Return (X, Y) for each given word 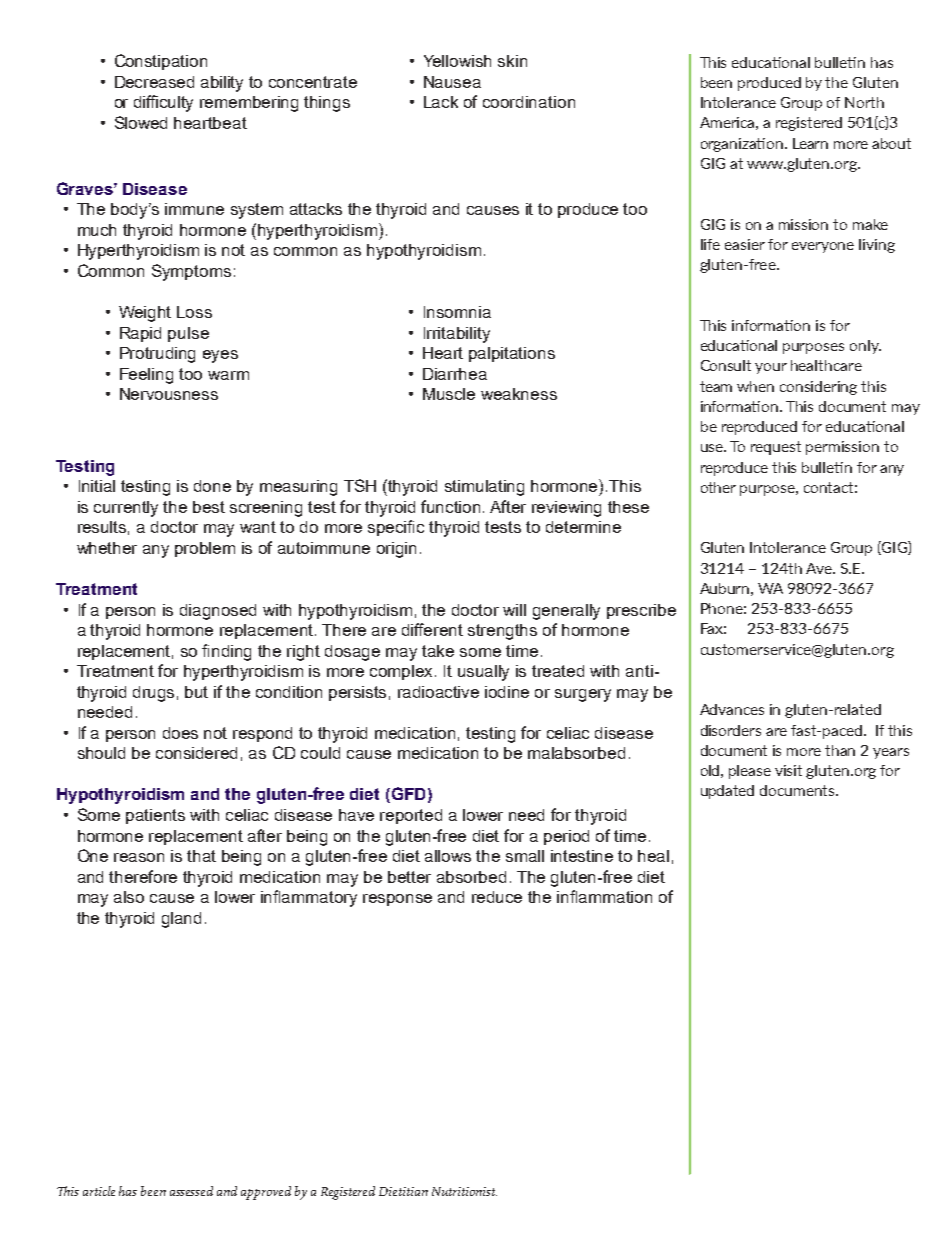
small (525, 856)
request (776, 448)
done (212, 486)
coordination (529, 102)
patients (155, 816)
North (864, 102)
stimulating (484, 488)
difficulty (163, 103)
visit (788, 770)
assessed (191, 1191)
